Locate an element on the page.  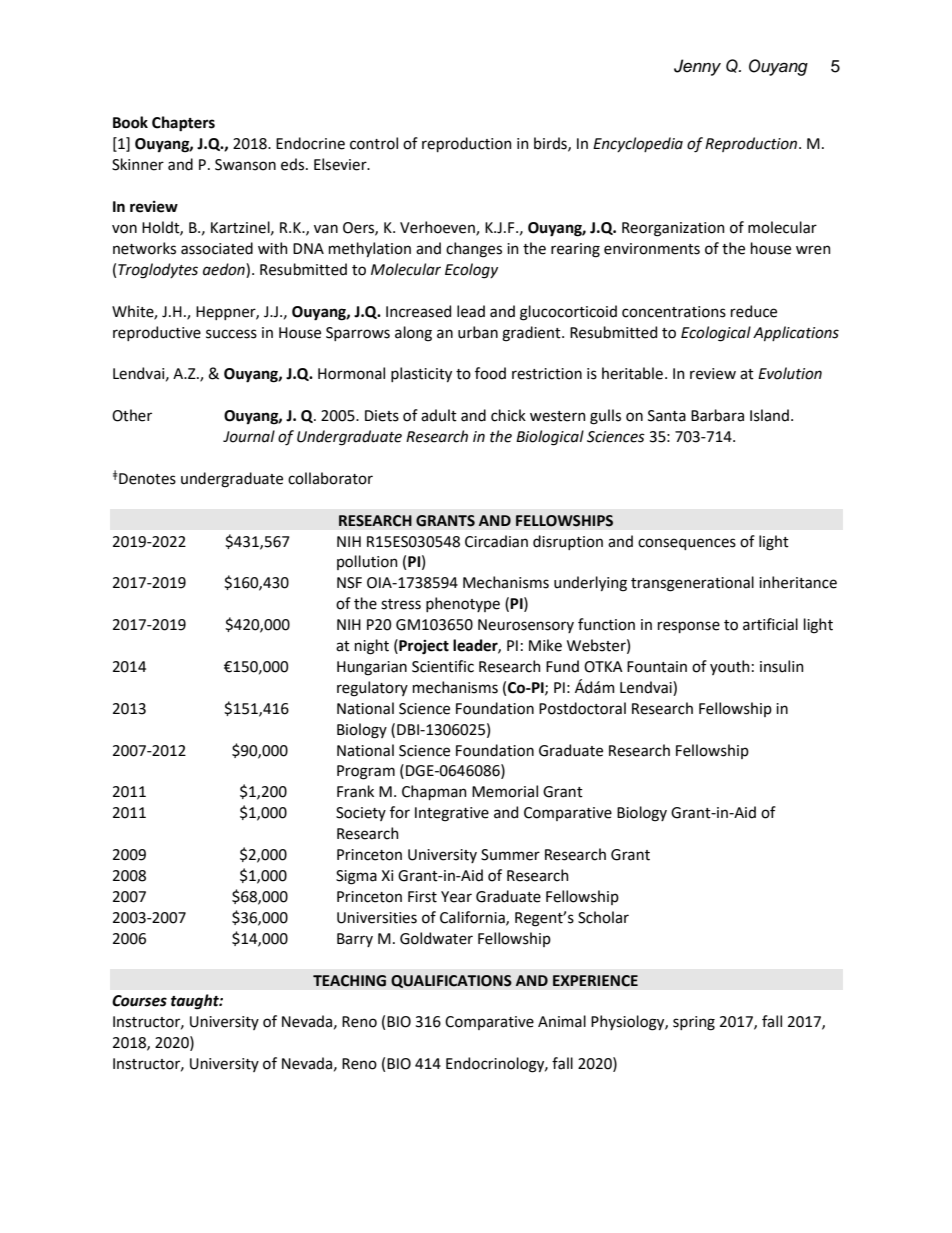
QUALIFICATIONS is located at coordinates (451, 981).
